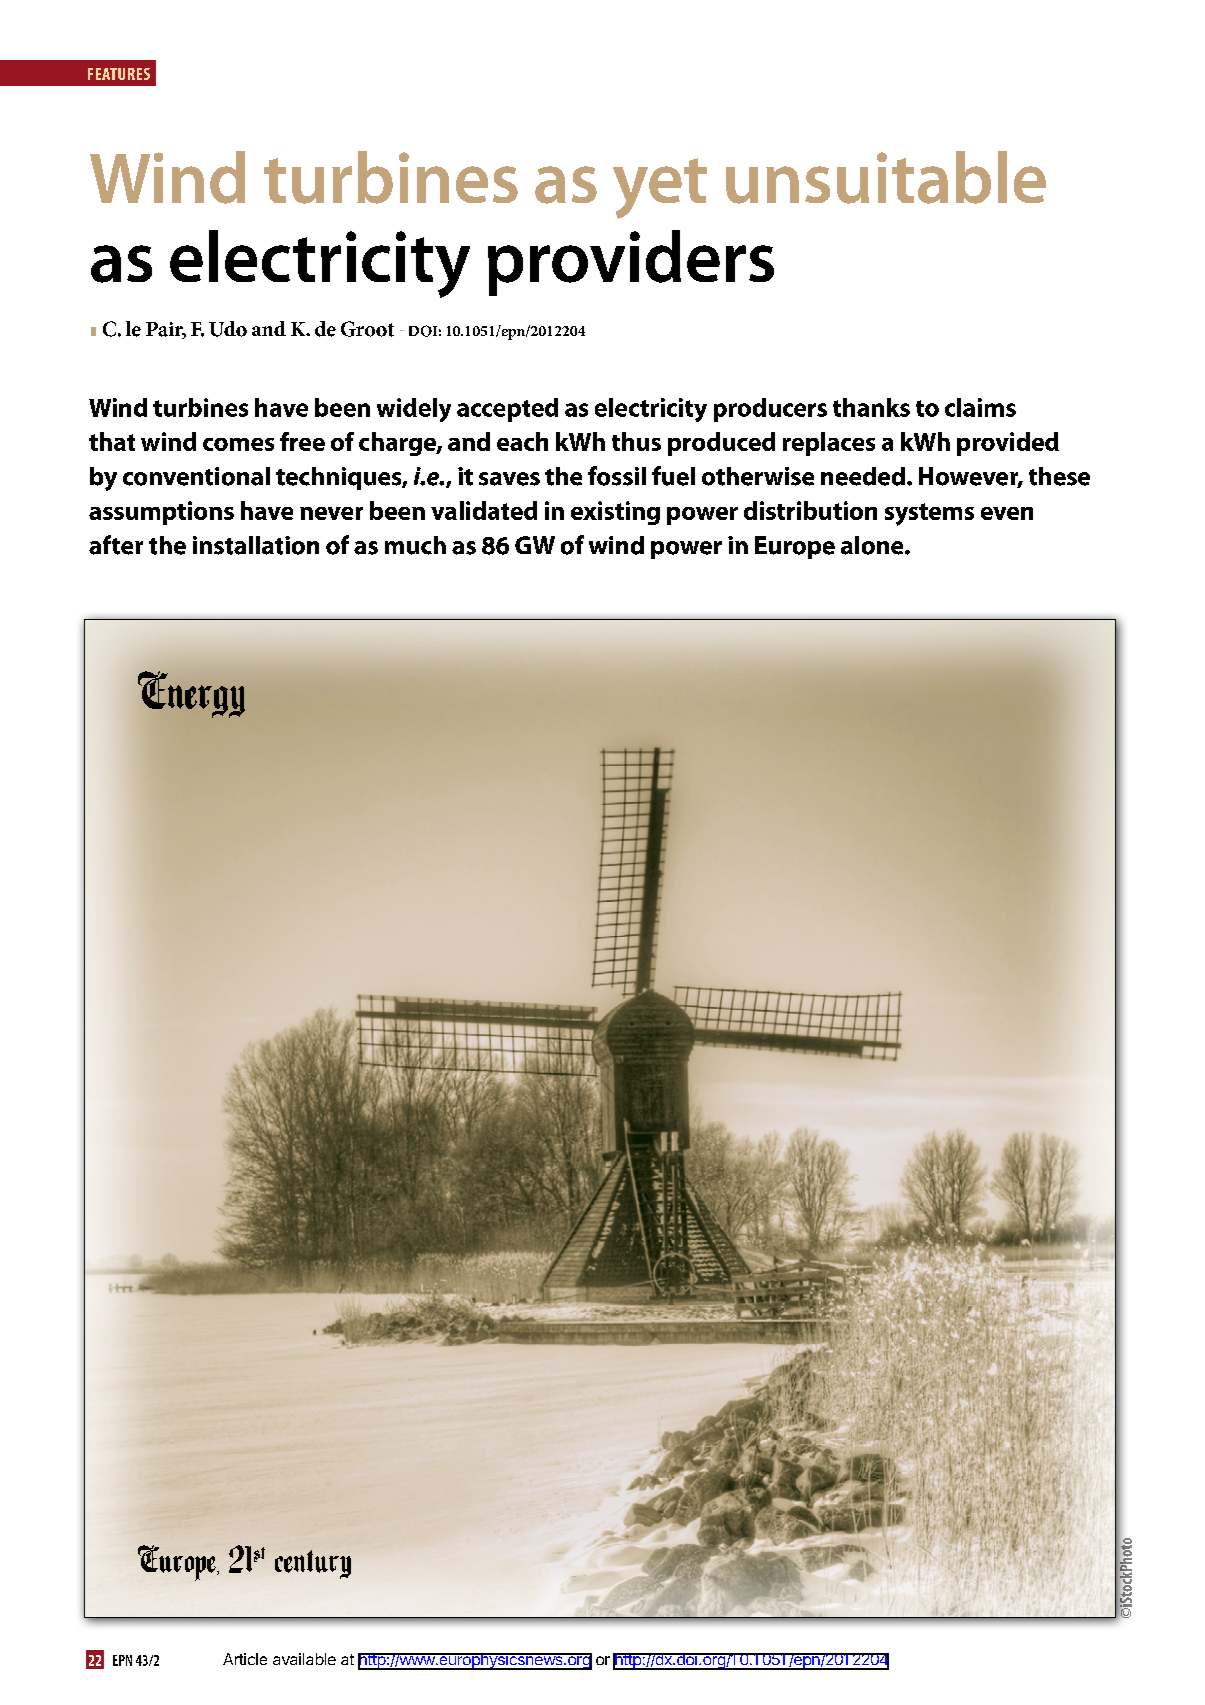 This screenshot has width=1205, height=1705. Describe the element at coordinates (660, 188) in the screenshot. I see `yet` at that location.
